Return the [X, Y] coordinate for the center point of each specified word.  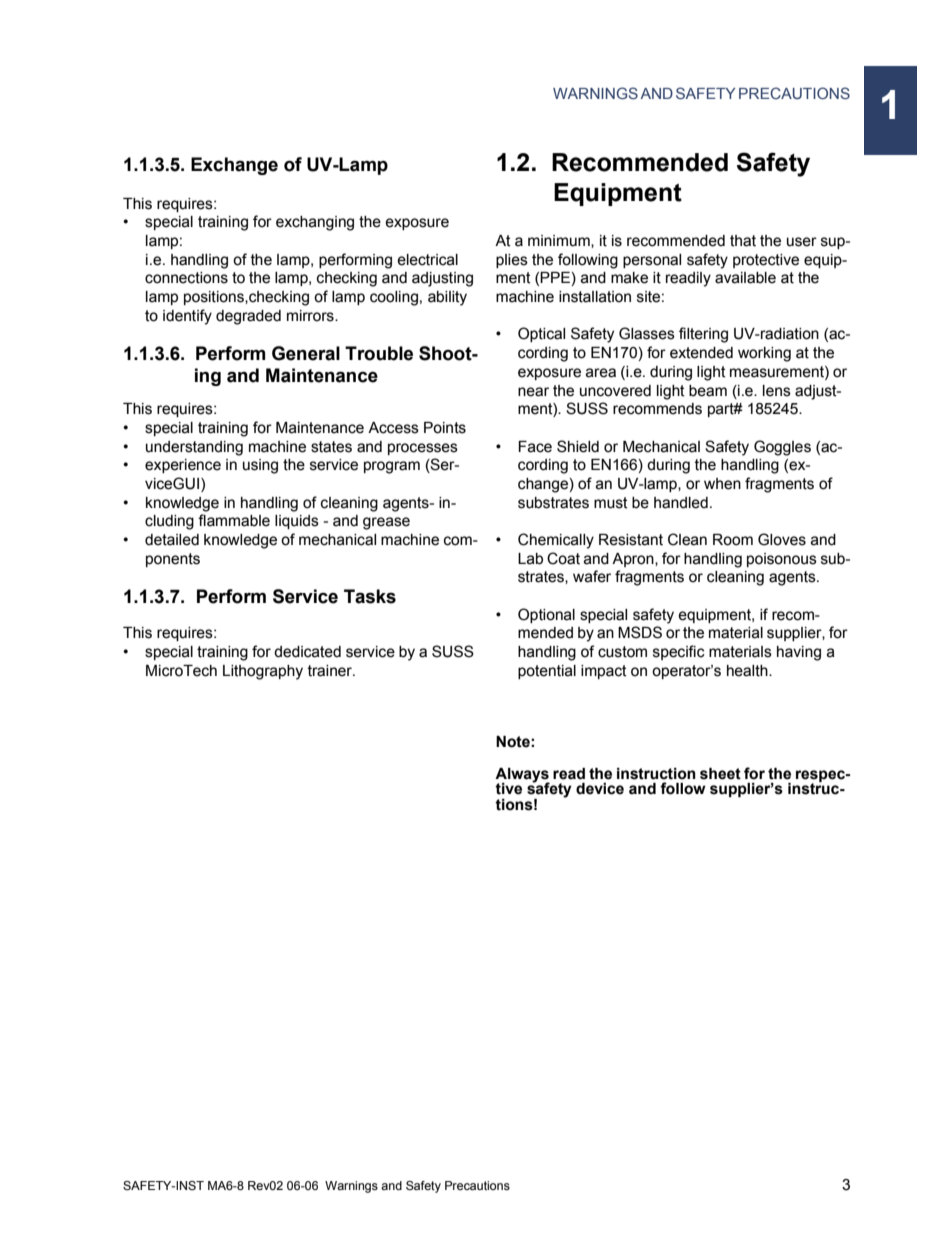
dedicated [307, 652]
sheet [720, 774]
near [533, 392]
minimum [560, 241]
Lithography [263, 672]
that [743, 241]
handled [681, 503]
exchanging [315, 223]
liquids [297, 522]
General [306, 353]
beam [708, 391]
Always [522, 776]
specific [679, 652]
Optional [546, 615]
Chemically [556, 541]
